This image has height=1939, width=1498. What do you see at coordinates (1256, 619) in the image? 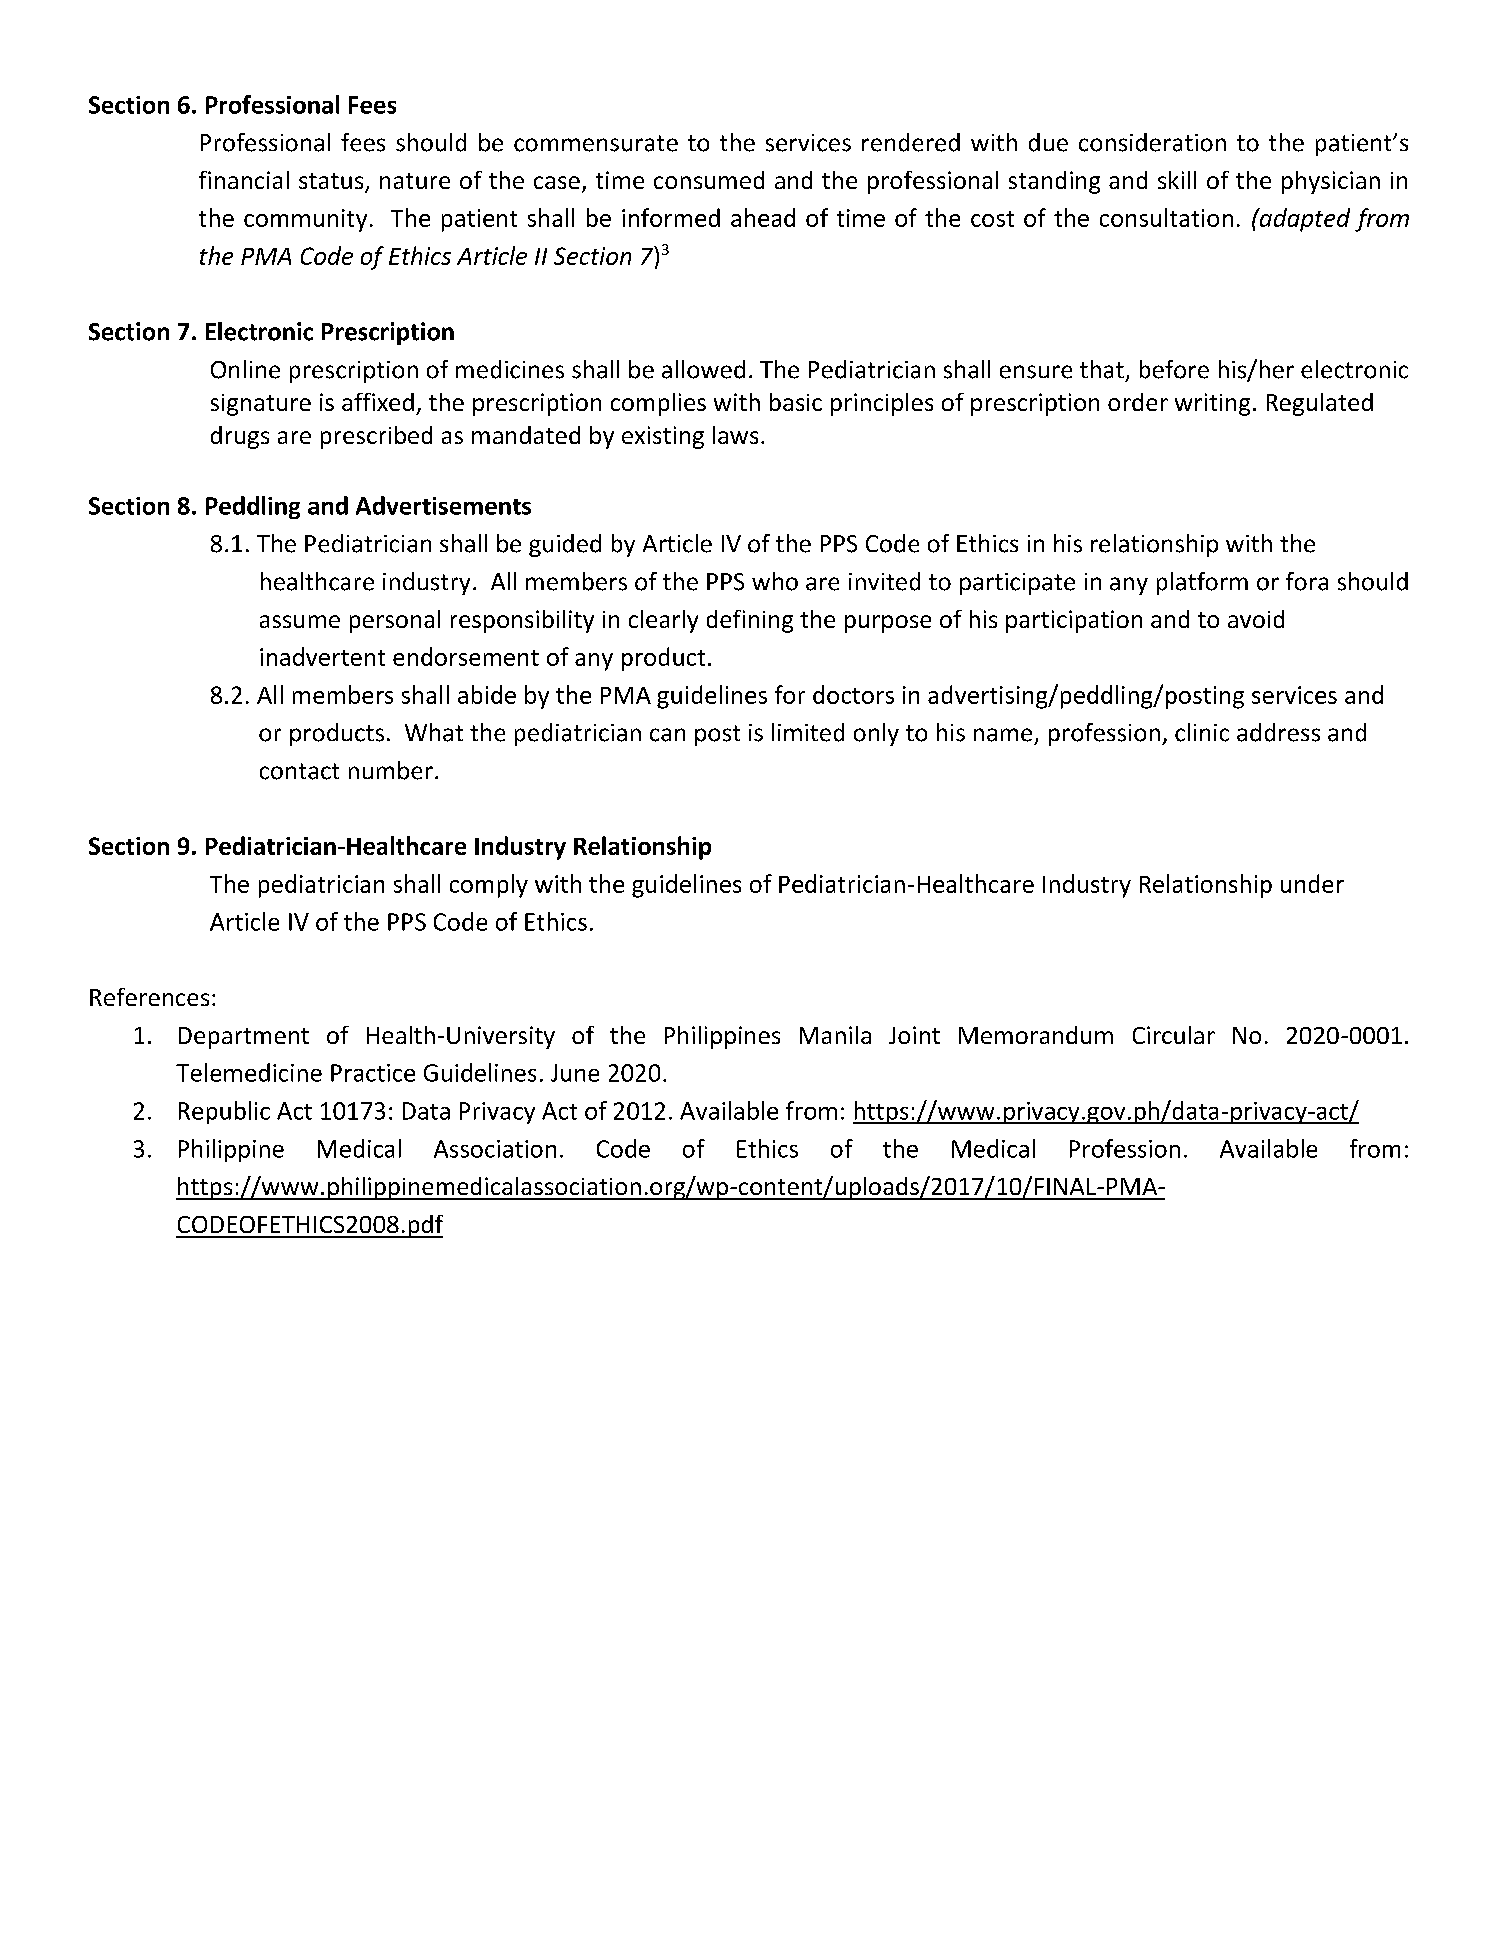
I see `avoid` at bounding box center [1256, 619].
